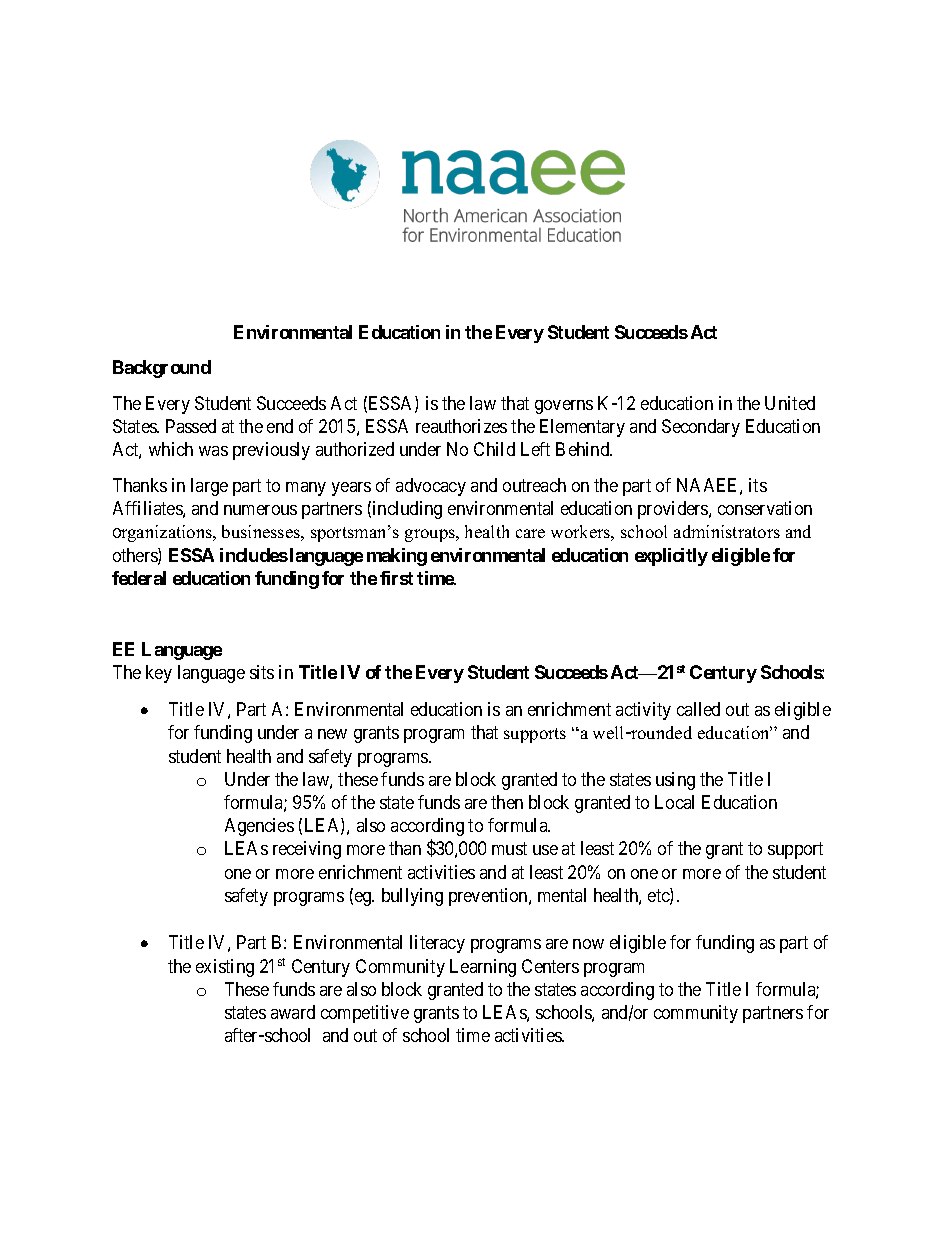  I want to click on now, so click(588, 944).
